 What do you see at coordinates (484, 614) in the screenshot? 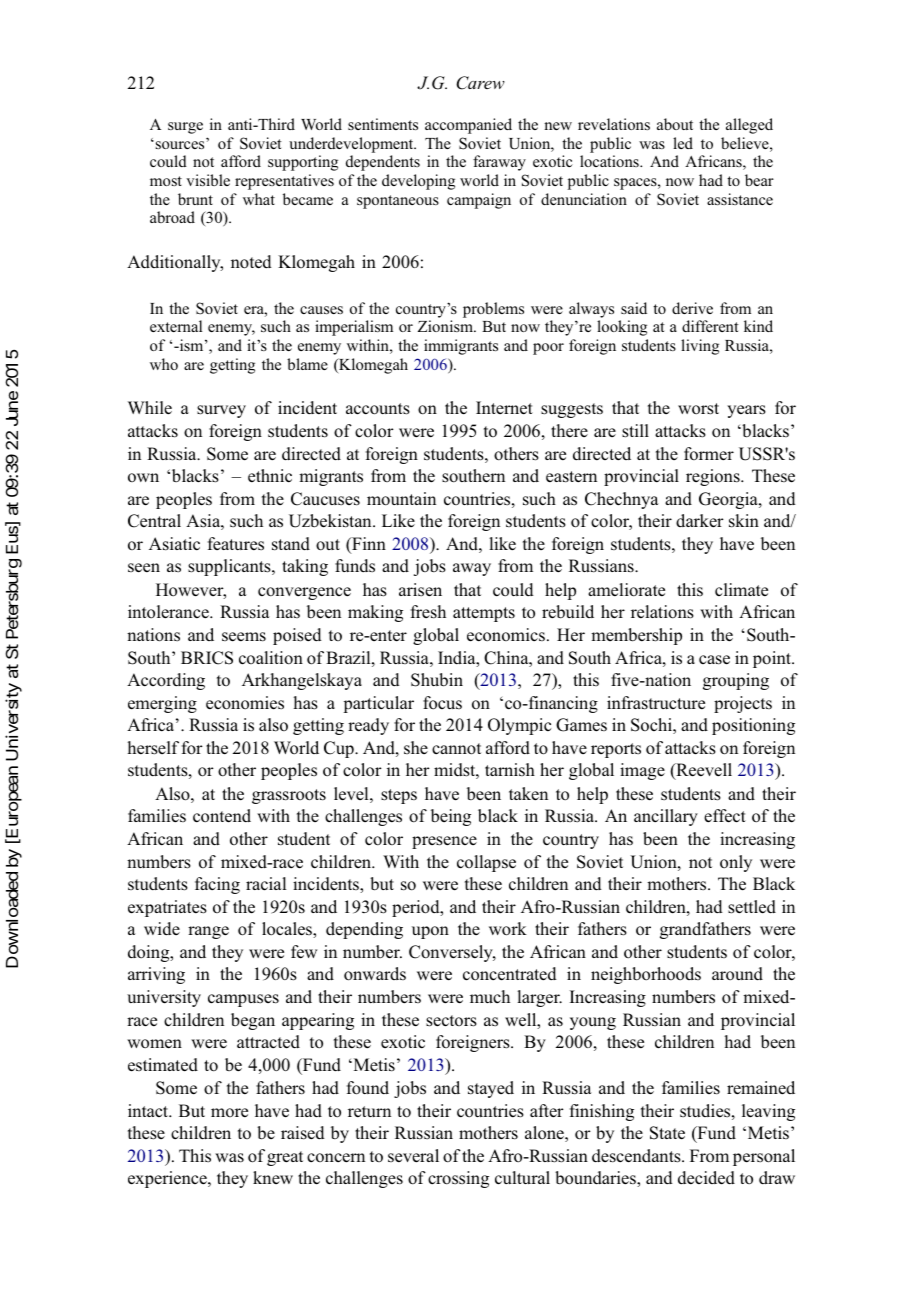
I see `attempts` at bounding box center [484, 614].
